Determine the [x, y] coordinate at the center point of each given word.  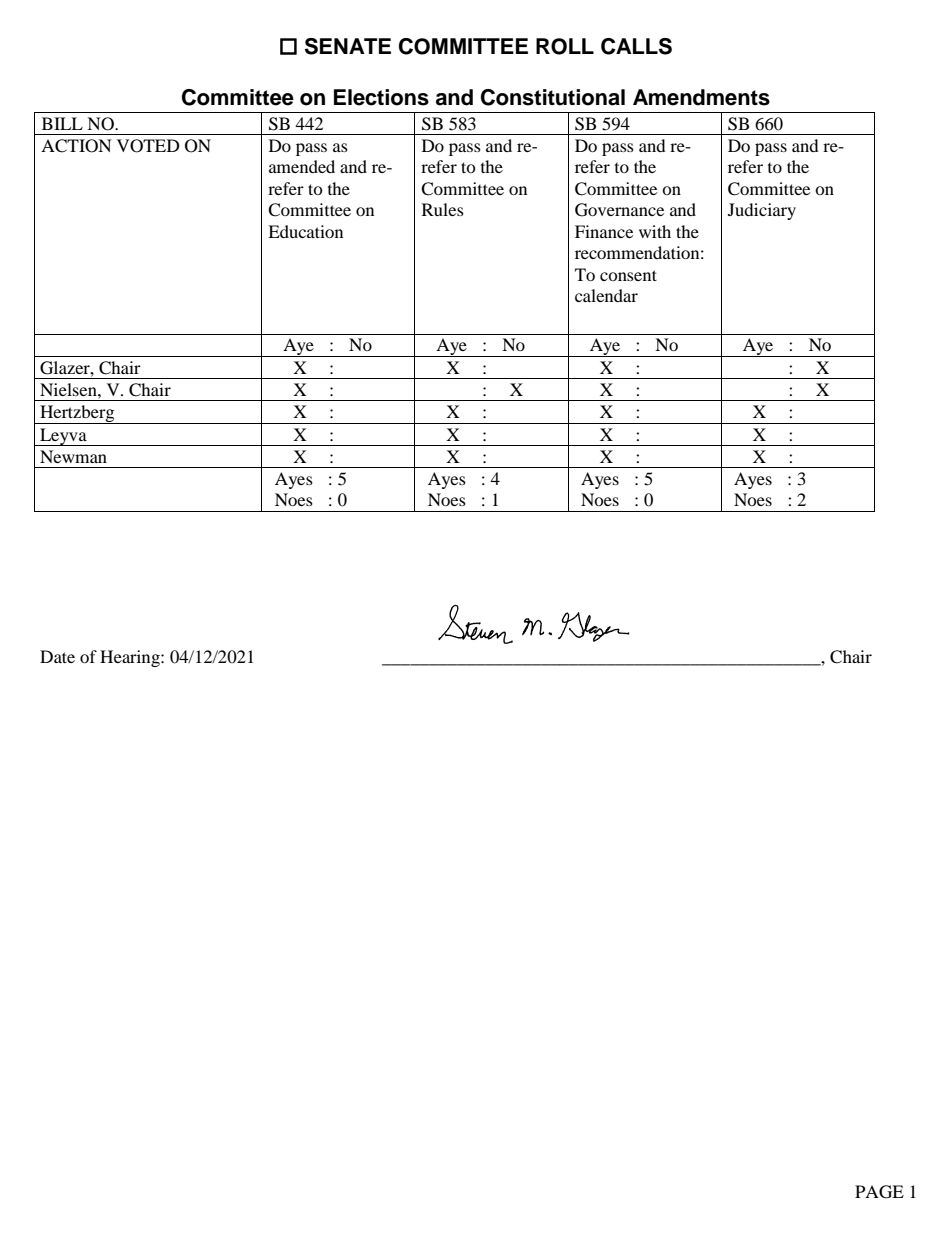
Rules [443, 209]
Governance [619, 210]
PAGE [879, 1192]
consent [628, 275]
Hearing [131, 658]
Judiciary [762, 211]
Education [305, 231]
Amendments [701, 97]
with [655, 231]
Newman [73, 456]
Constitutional [553, 97]
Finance [604, 231]
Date [57, 656]
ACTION [76, 146]
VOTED [148, 146]
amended [302, 166]
